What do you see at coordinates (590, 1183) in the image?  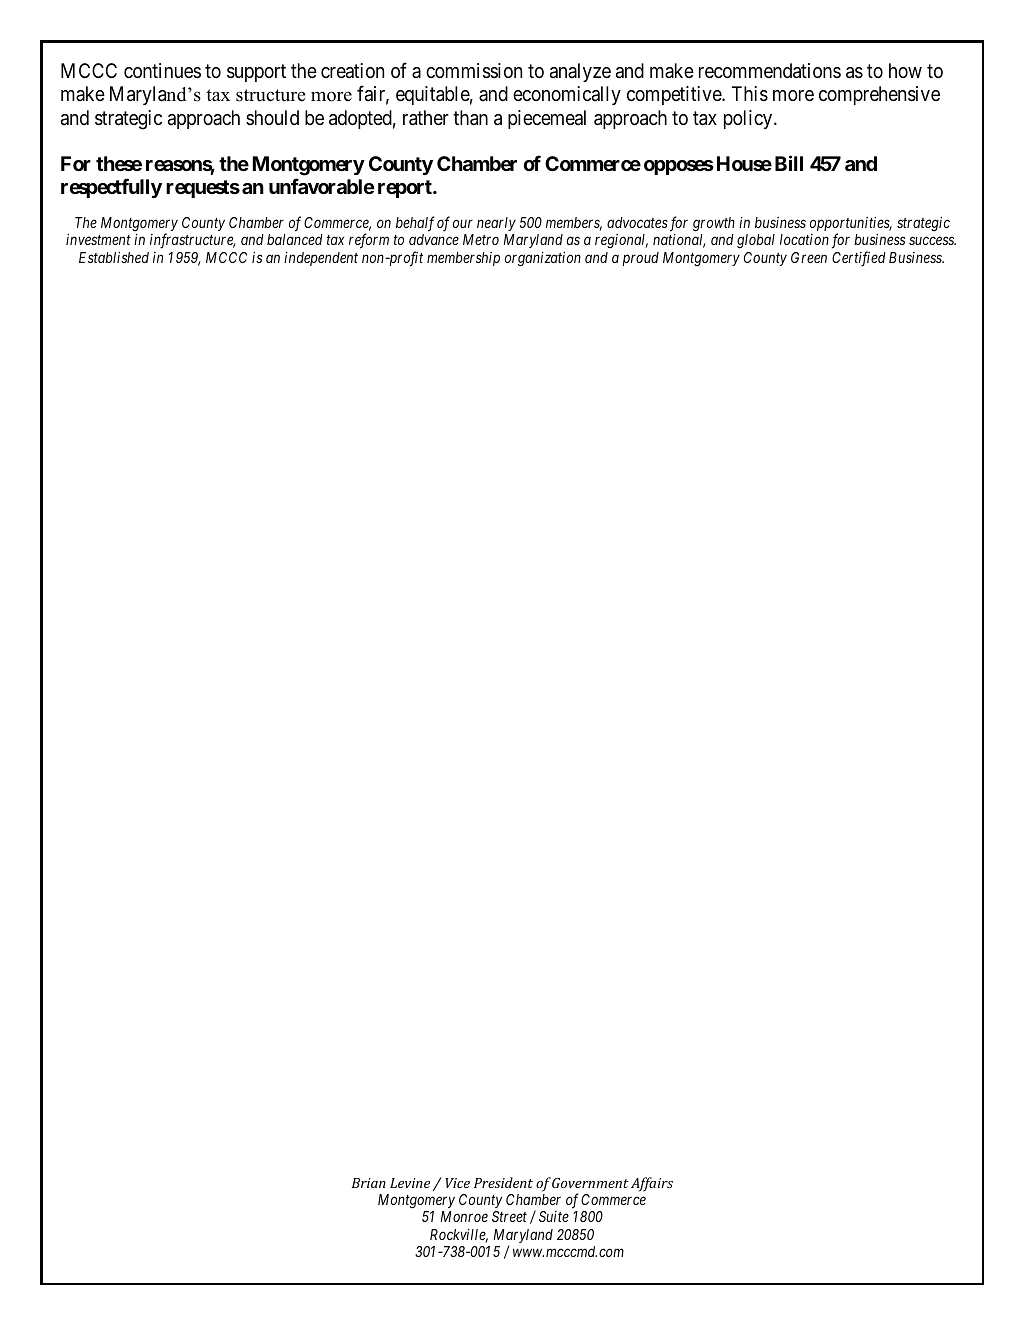 I see `Government` at bounding box center [590, 1183].
